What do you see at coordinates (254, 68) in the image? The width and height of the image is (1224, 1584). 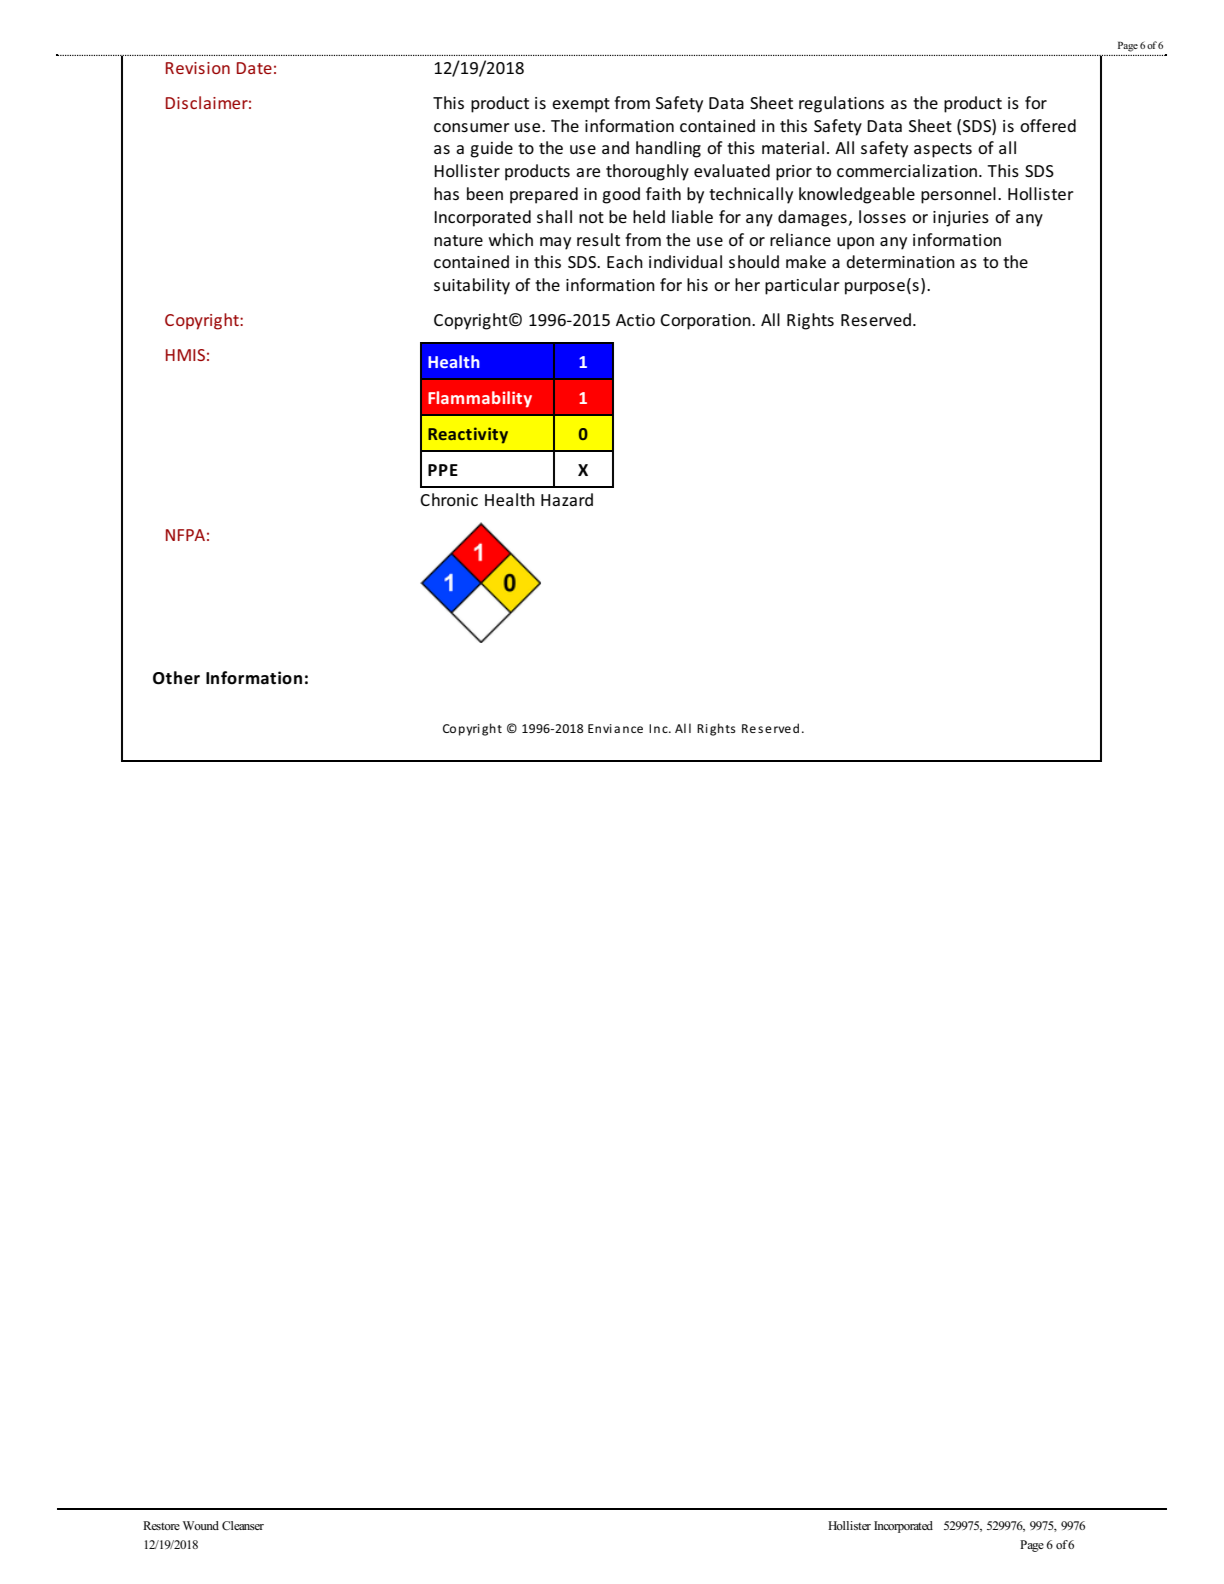 I see `Date` at bounding box center [254, 68].
